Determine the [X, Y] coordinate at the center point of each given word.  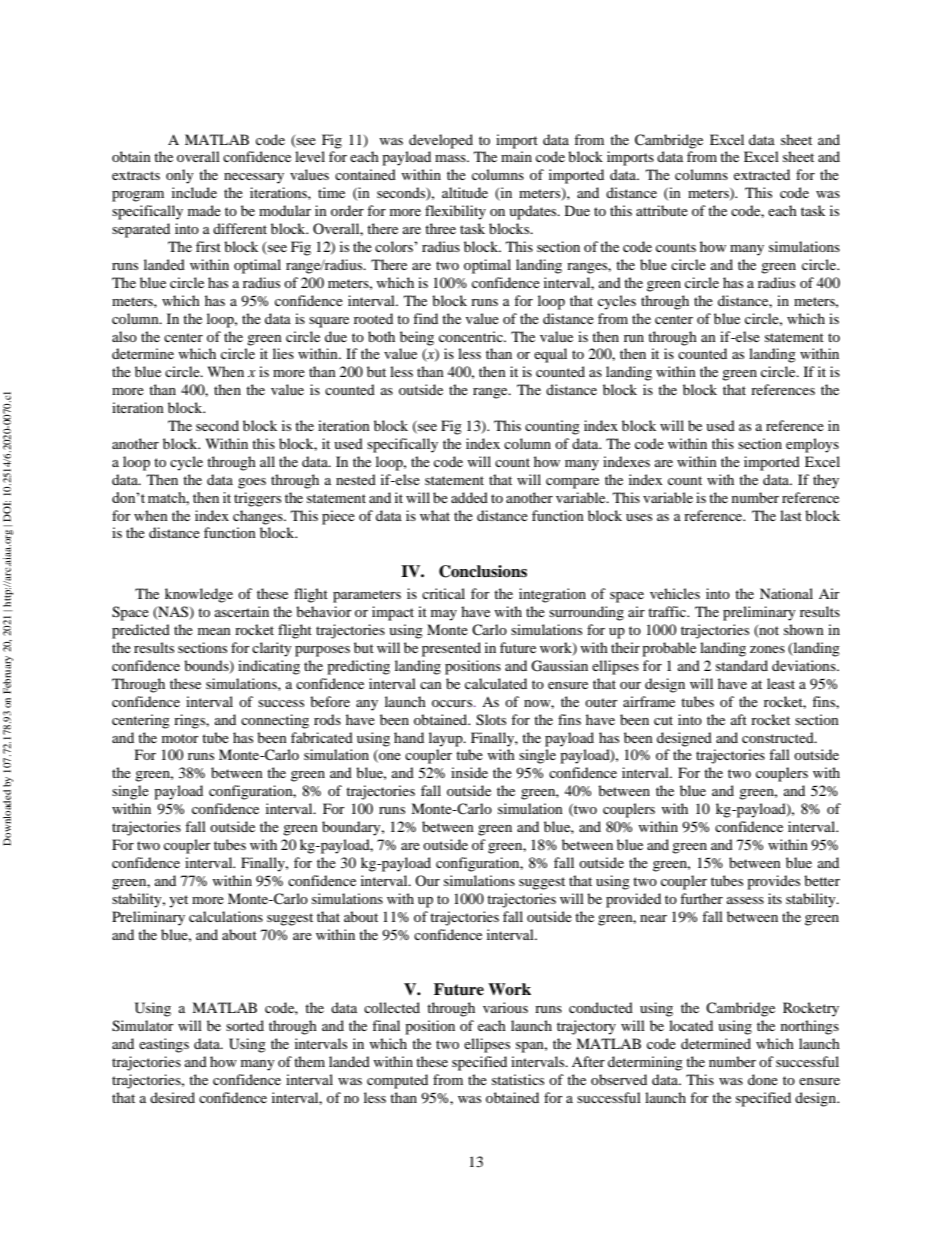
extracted [762, 174]
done [763, 1079]
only [180, 176]
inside [469, 772]
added [469, 497]
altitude [465, 192]
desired [172, 1097]
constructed [779, 737]
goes [252, 483]
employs [812, 445]
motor [180, 738]
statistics [518, 1079]
